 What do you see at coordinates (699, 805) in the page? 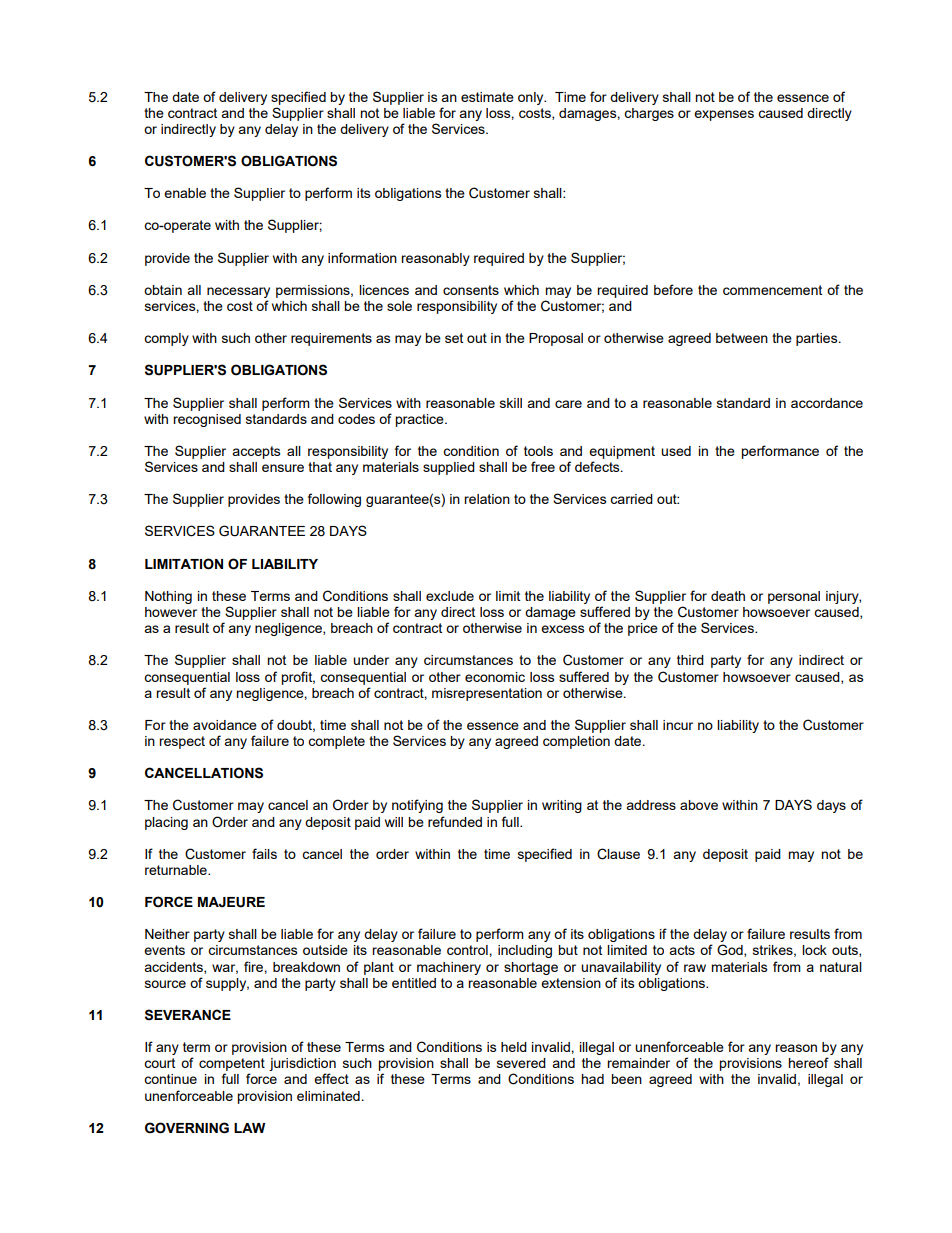
I see `above` at bounding box center [699, 805].
